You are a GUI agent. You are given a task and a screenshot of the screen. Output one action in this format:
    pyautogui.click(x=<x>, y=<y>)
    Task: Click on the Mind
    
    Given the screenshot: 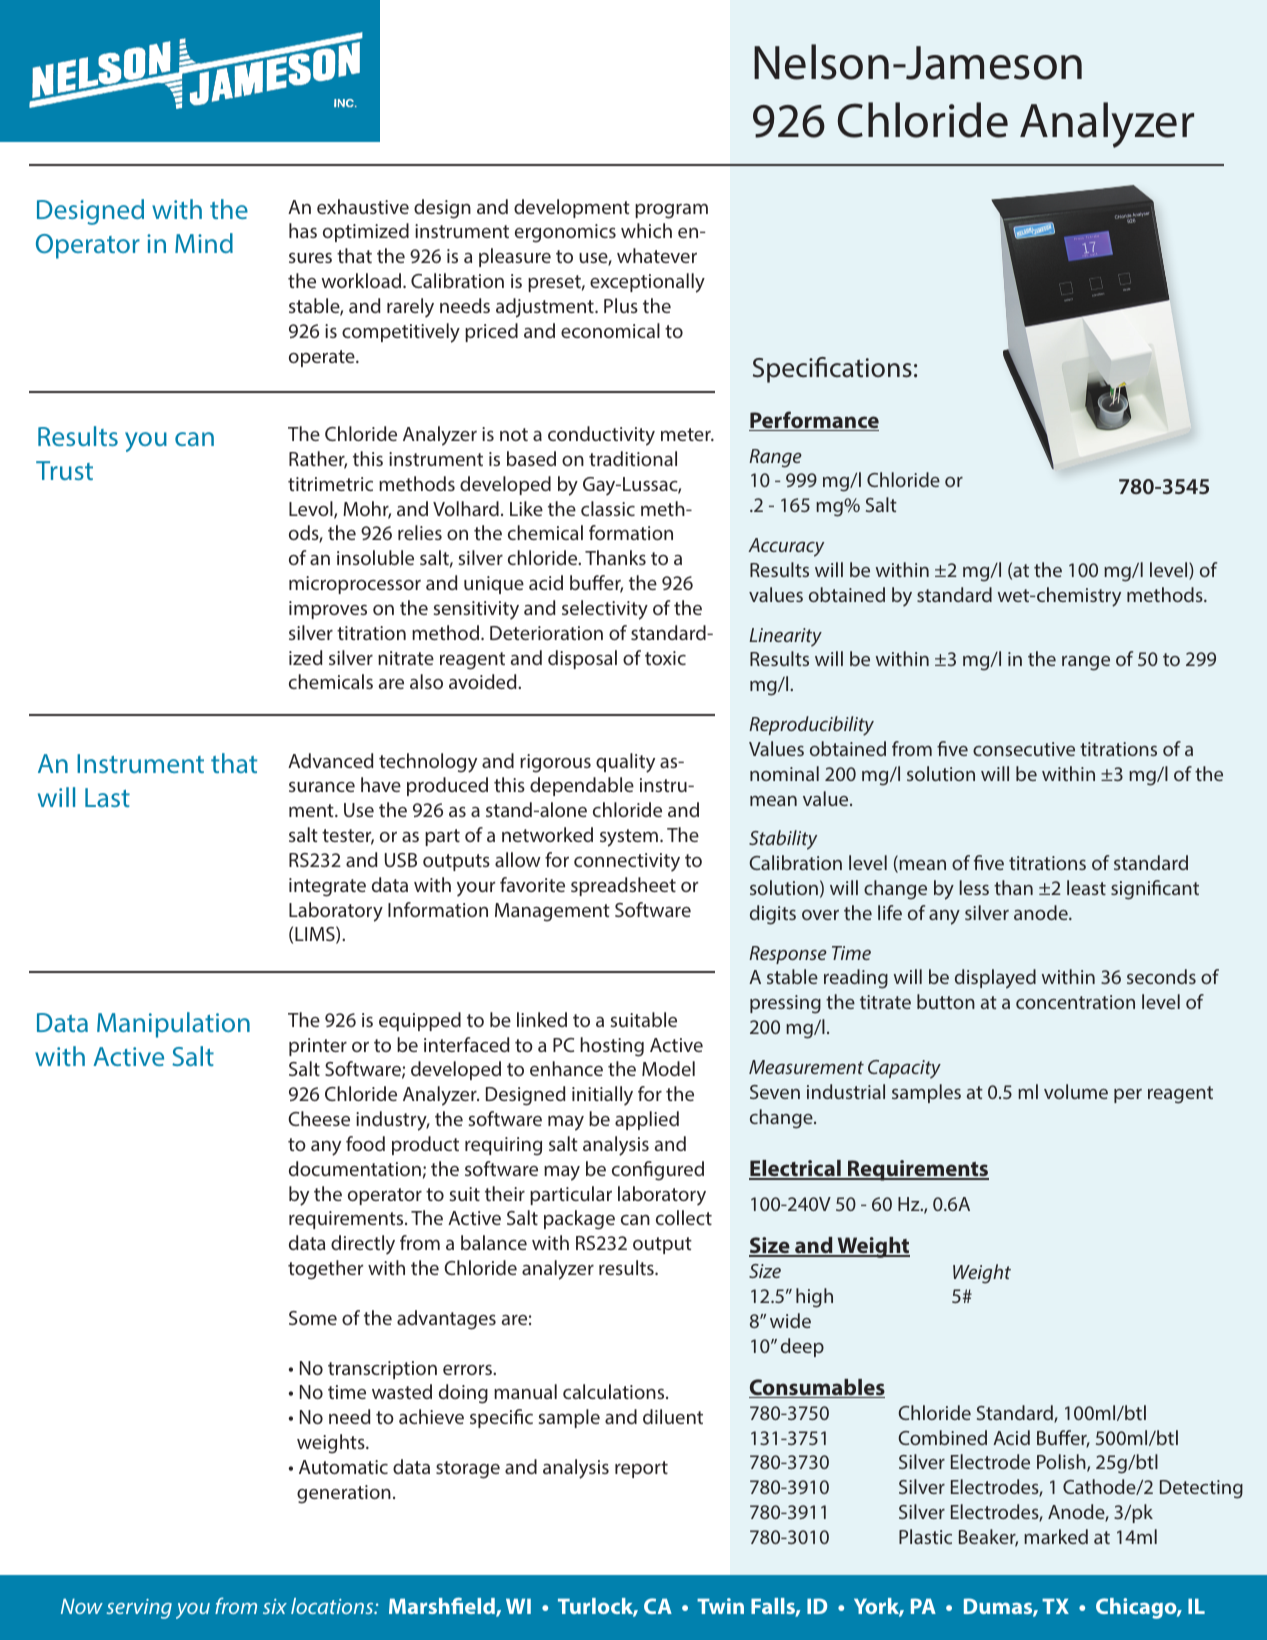 What is the action you would take?
    pyautogui.click(x=204, y=243)
